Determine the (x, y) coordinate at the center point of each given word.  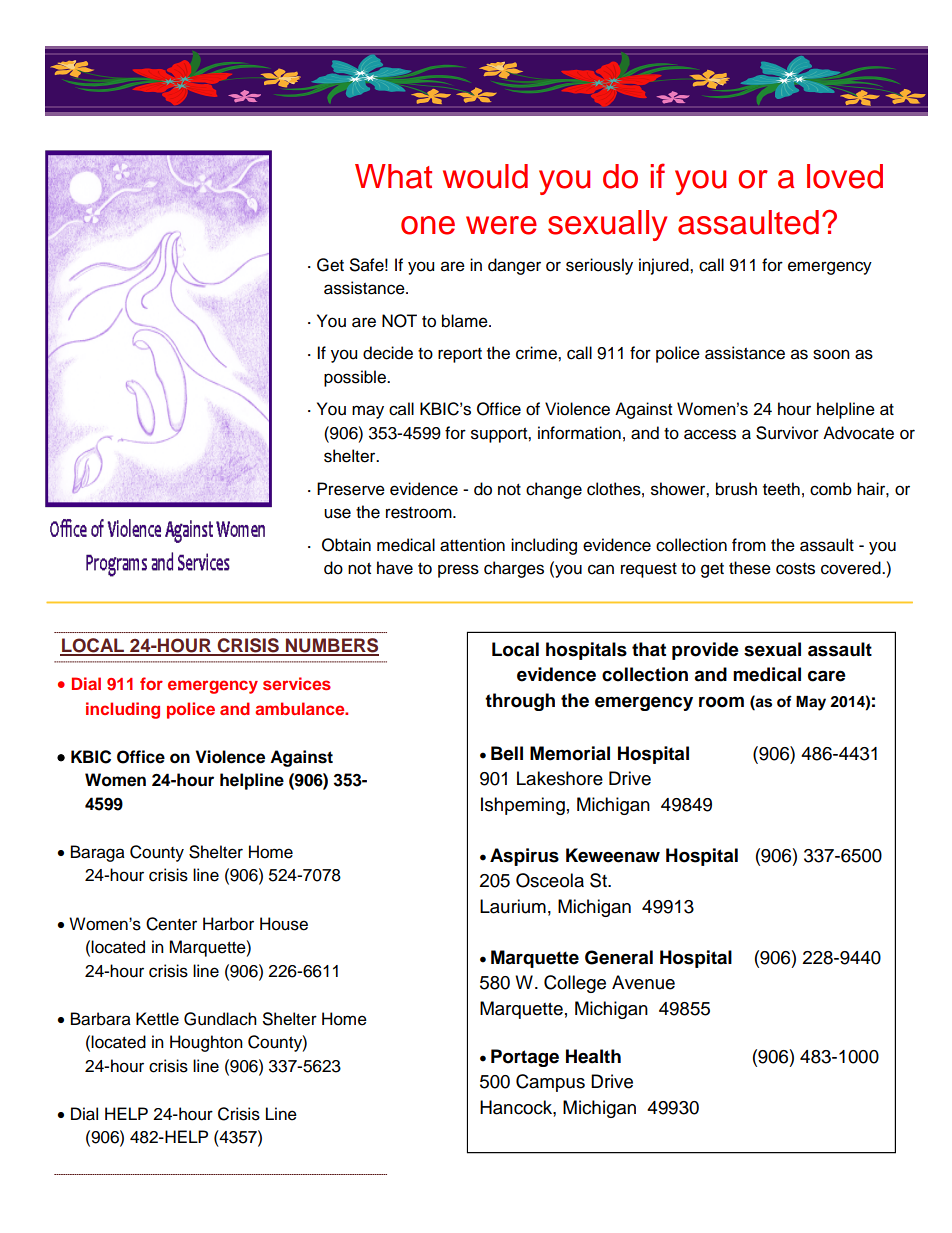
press (458, 571)
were (501, 225)
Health (593, 1056)
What (393, 176)
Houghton (206, 1043)
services (297, 683)
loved (845, 176)
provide (705, 651)
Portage (525, 1058)
